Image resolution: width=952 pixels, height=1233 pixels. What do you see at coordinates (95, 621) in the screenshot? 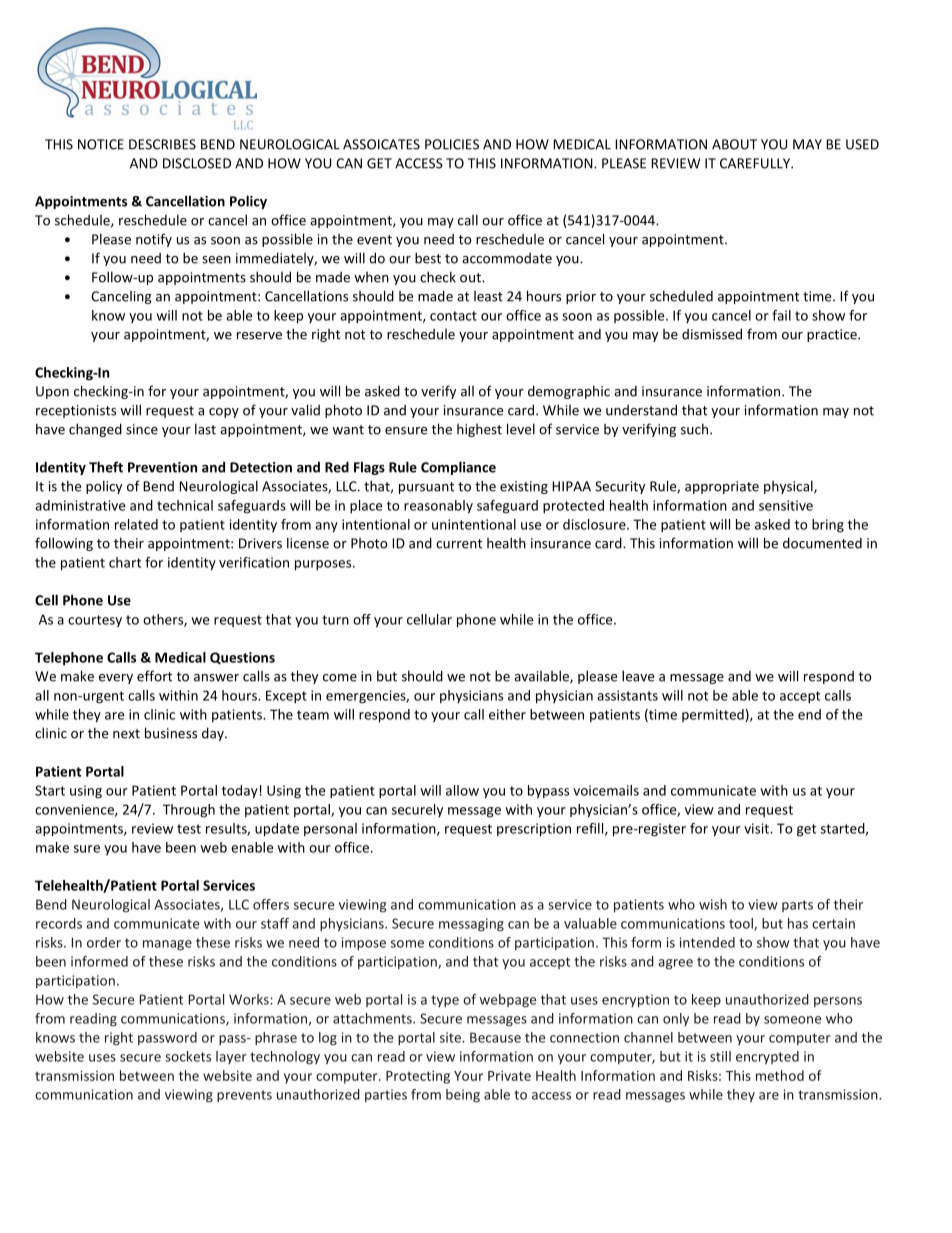
I see `courtesy` at bounding box center [95, 621].
